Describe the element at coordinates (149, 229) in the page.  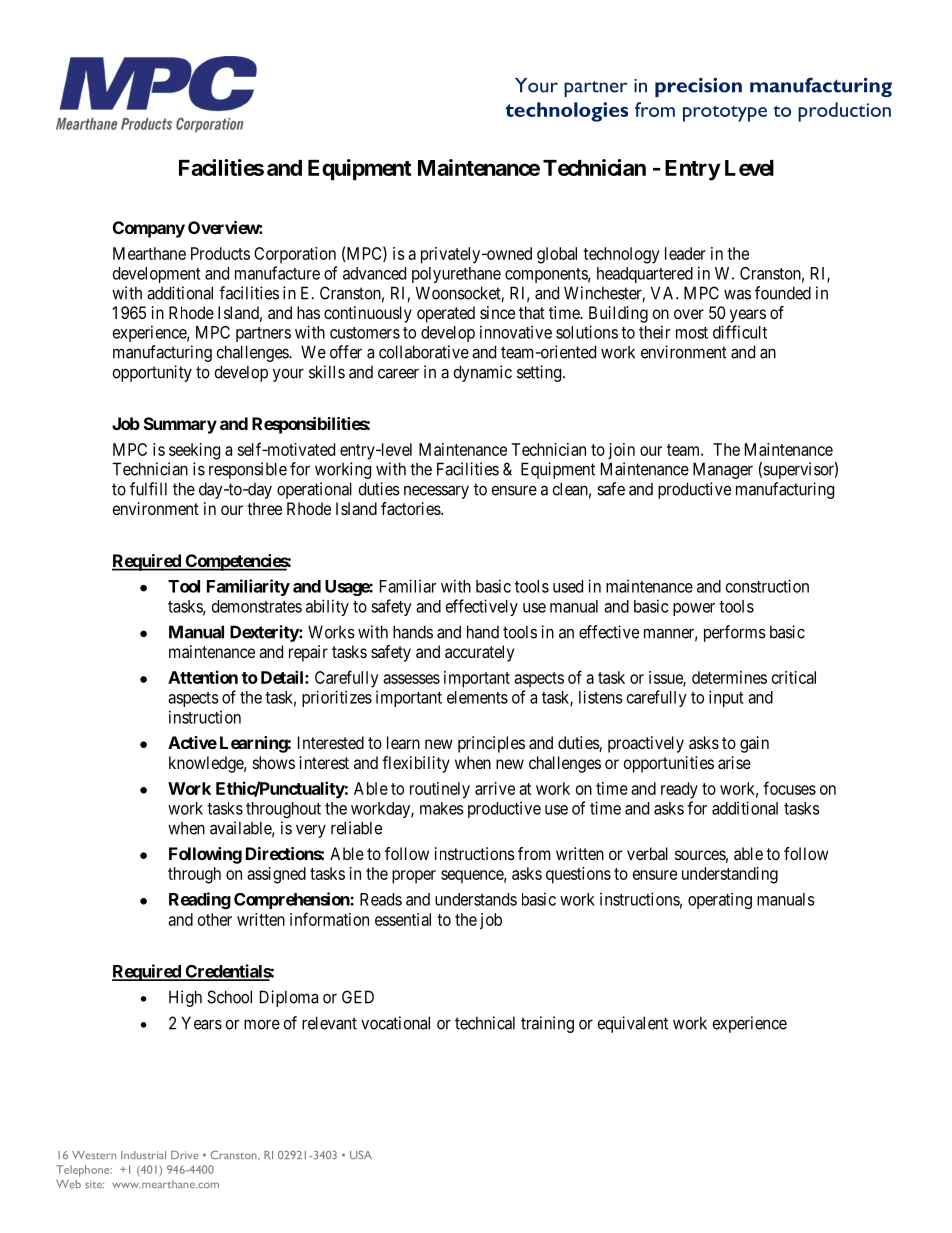
I see `Company` at that location.
